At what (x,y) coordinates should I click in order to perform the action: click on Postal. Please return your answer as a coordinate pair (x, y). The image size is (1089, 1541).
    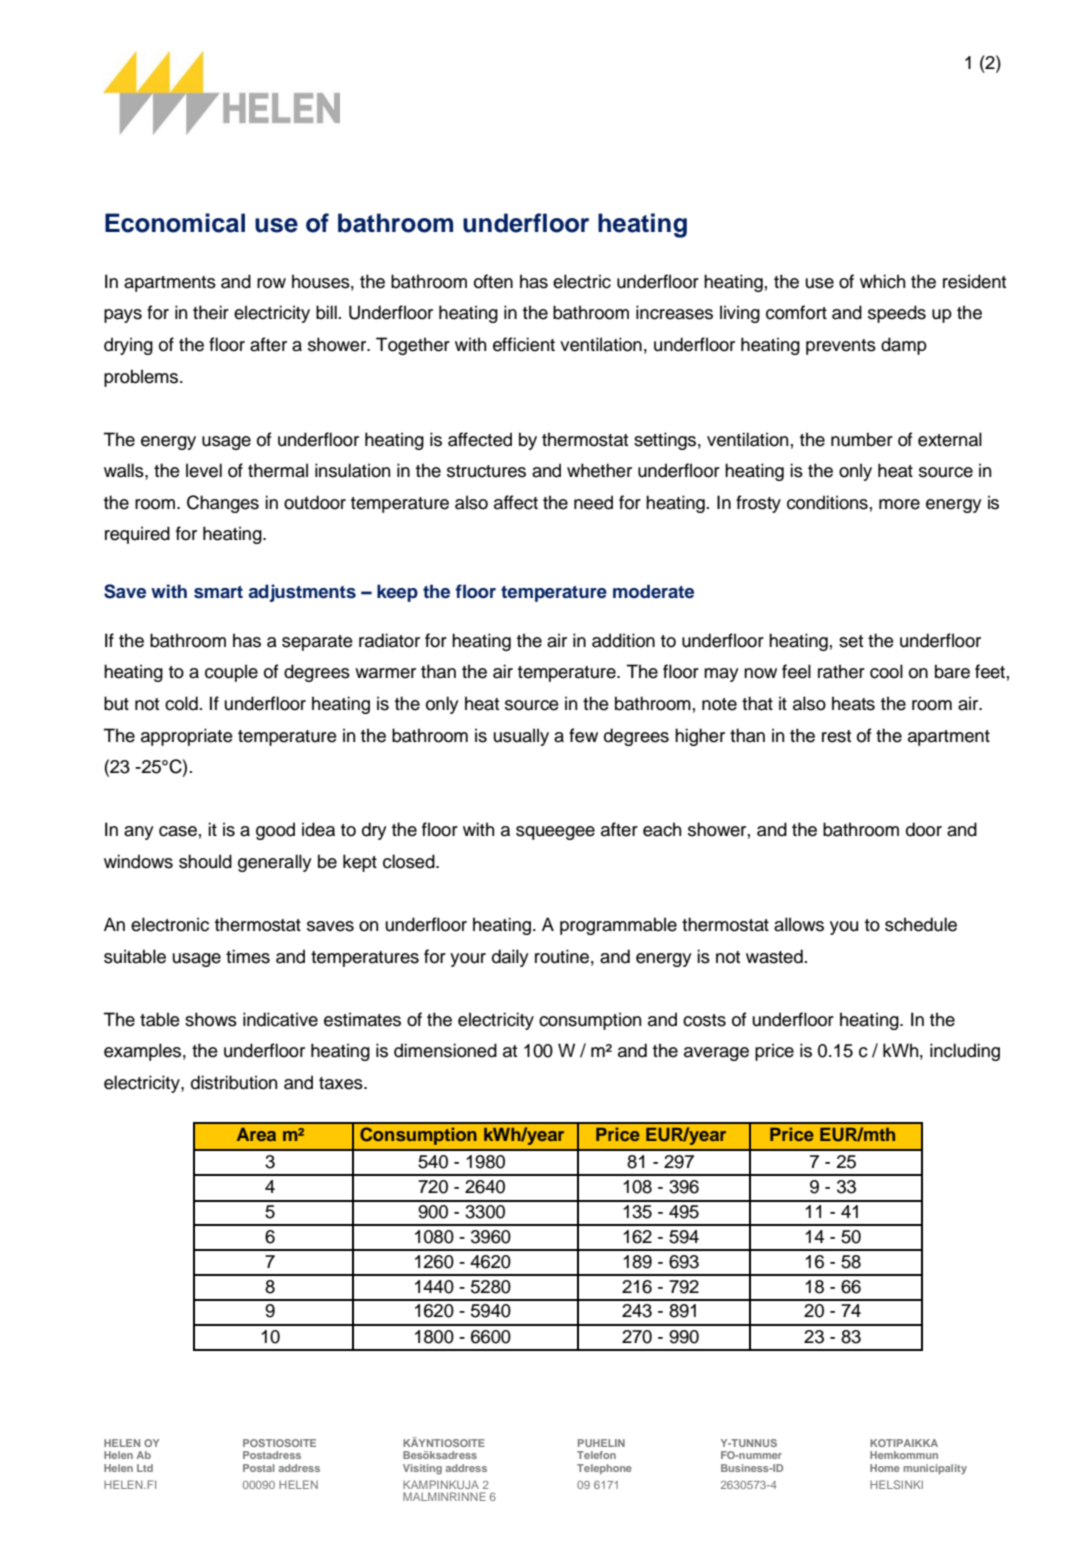
    Looking at the image, I should click on (259, 1468).
